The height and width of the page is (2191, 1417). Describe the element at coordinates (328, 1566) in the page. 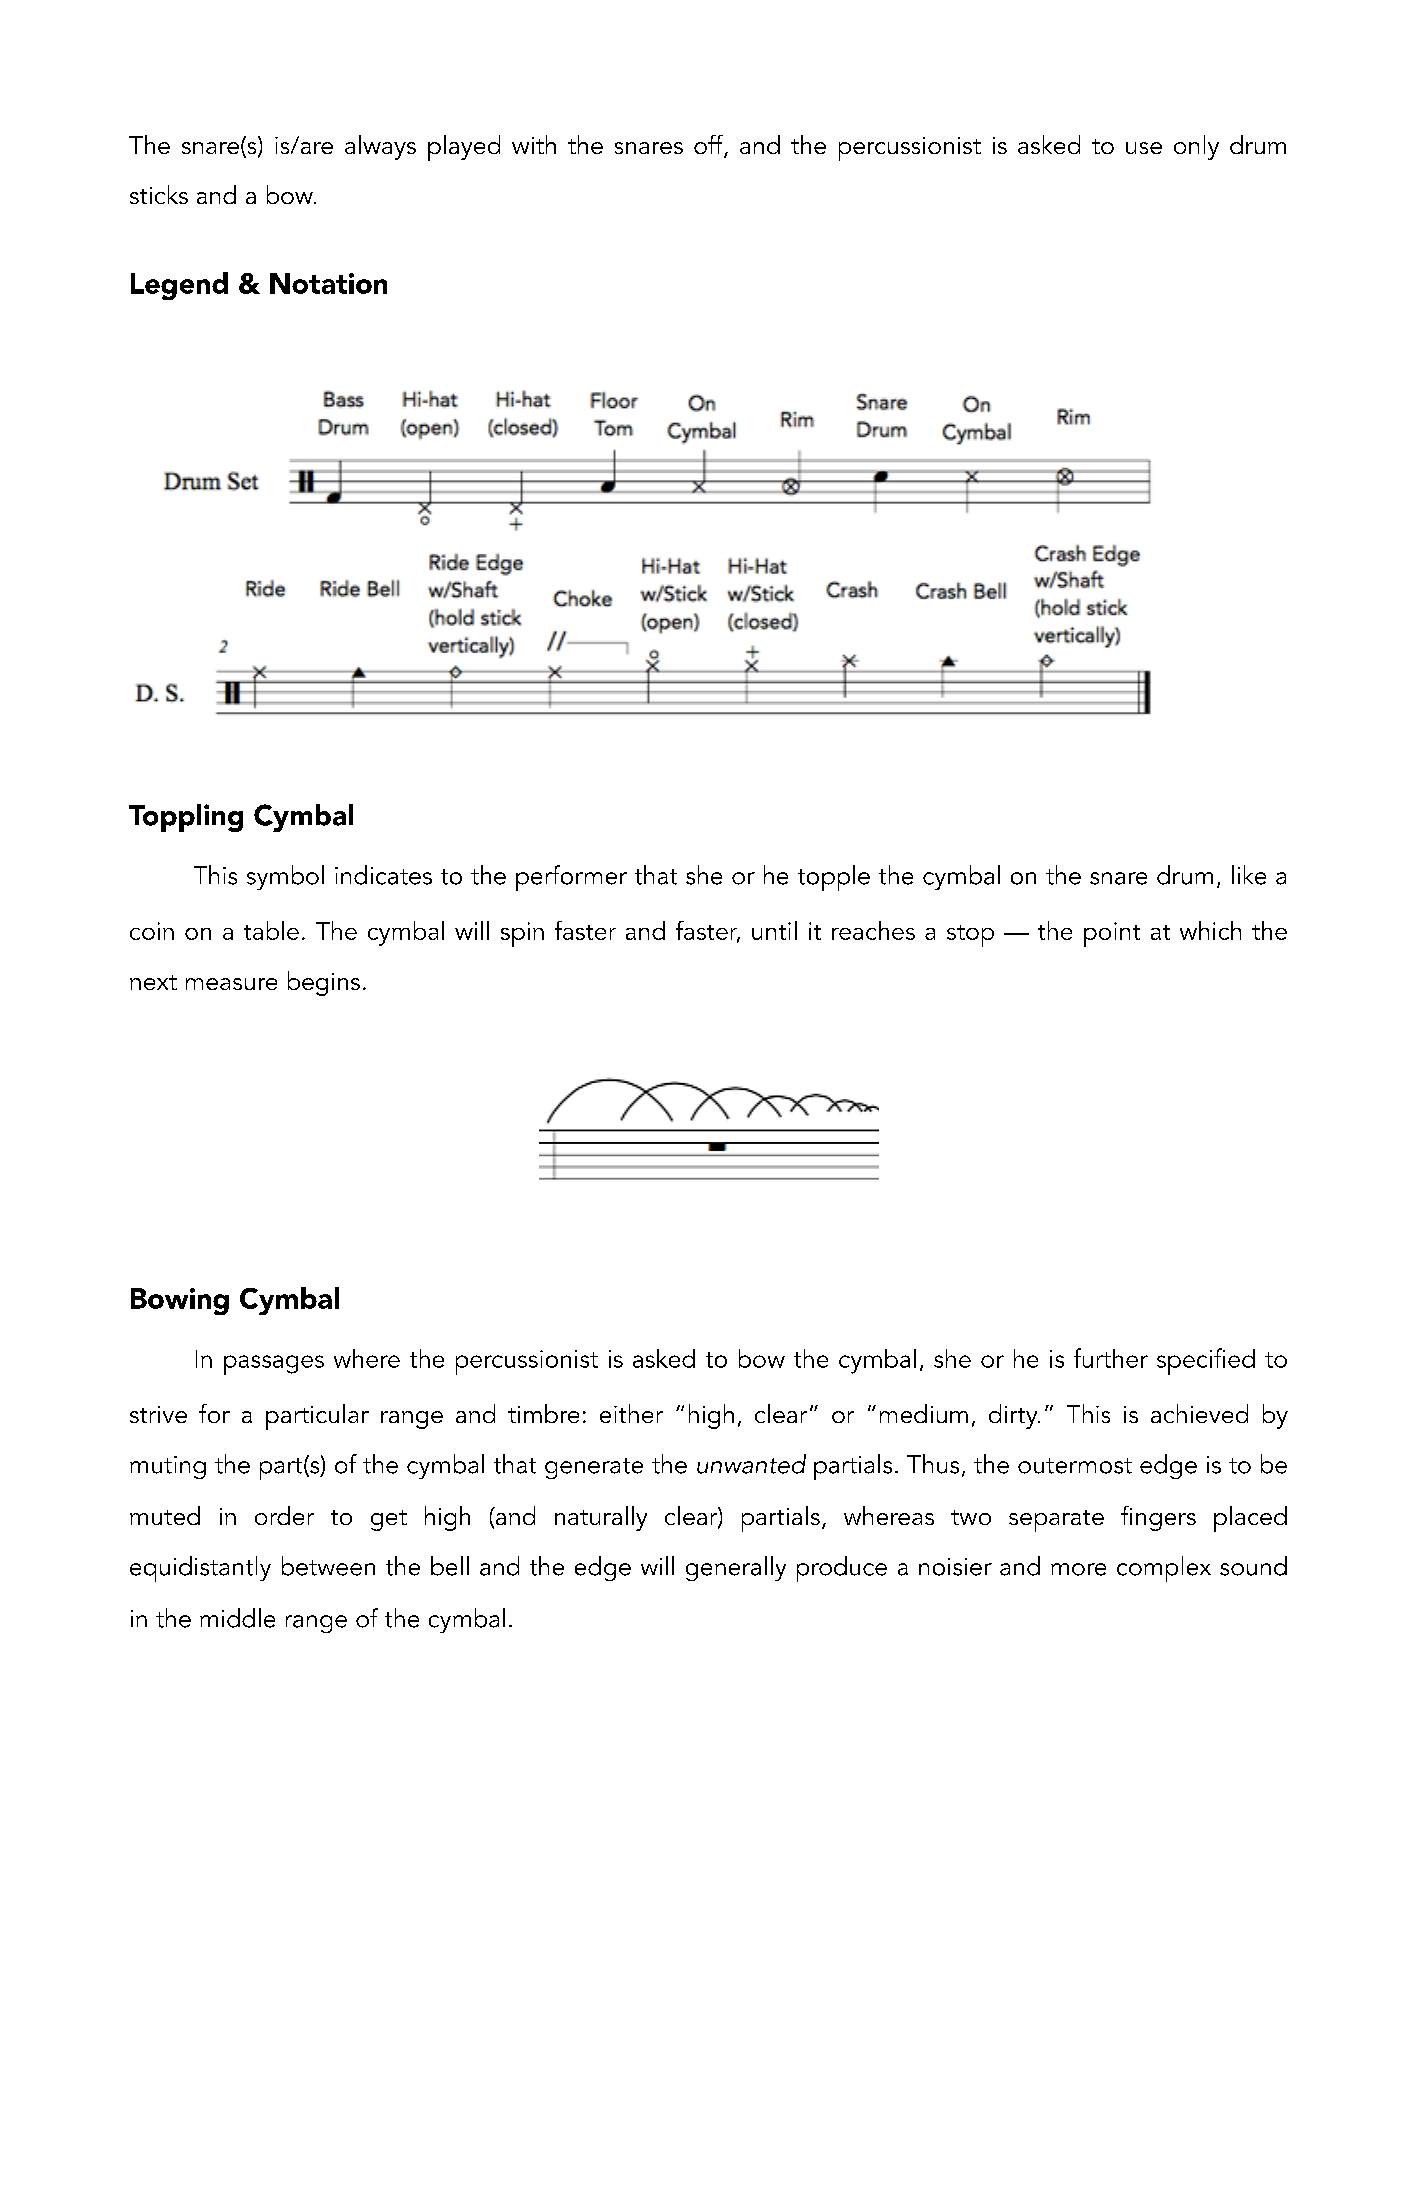

I see `between` at that location.
